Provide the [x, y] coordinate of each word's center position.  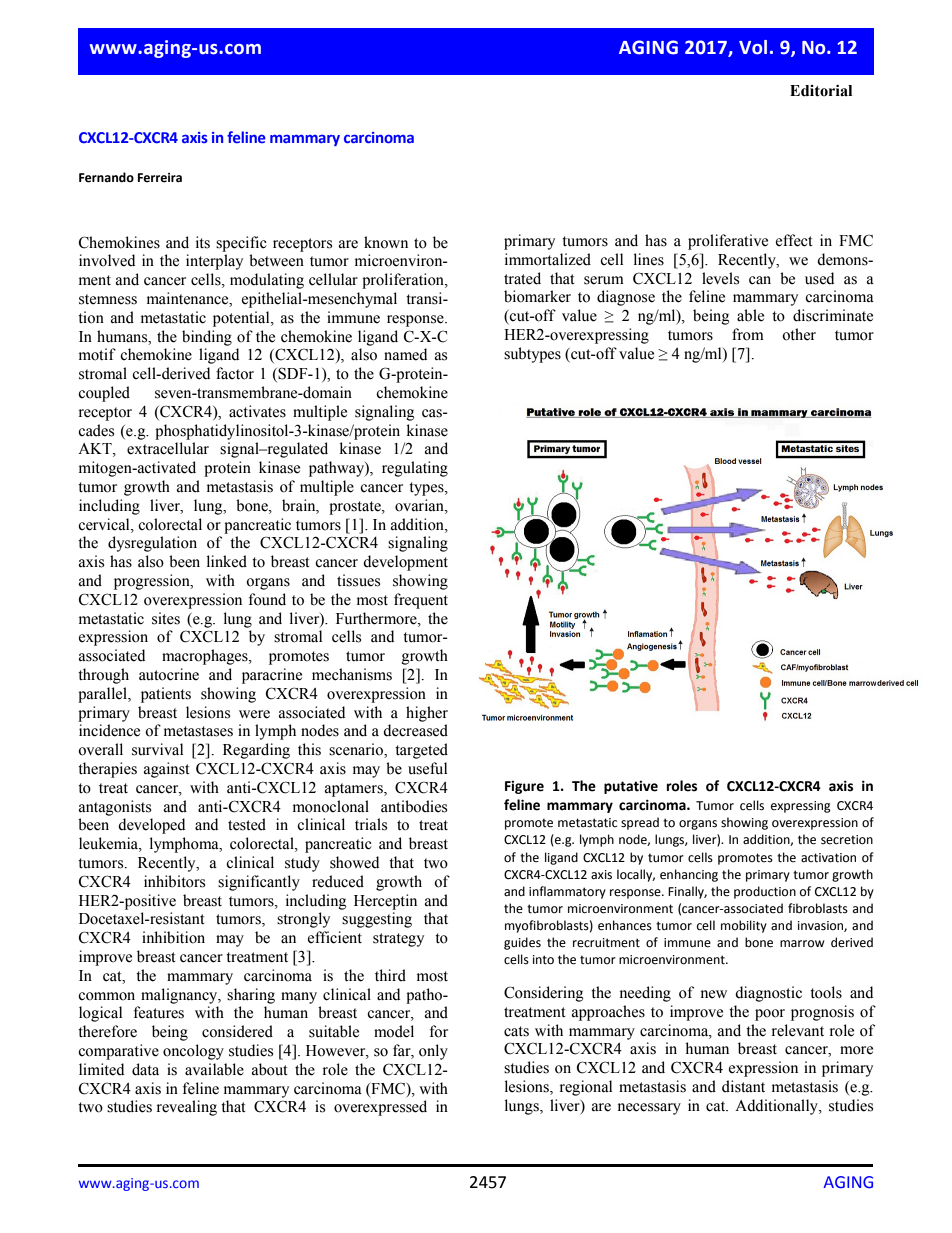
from [748, 334]
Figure [524, 787]
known [386, 242]
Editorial [821, 91]
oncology [193, 1052]
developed [151, 826]
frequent [421, 601]
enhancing [689, 875]
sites [166, 618]
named [405, 354]
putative [631, 787]
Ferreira [160, 178]
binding [207, 338]
